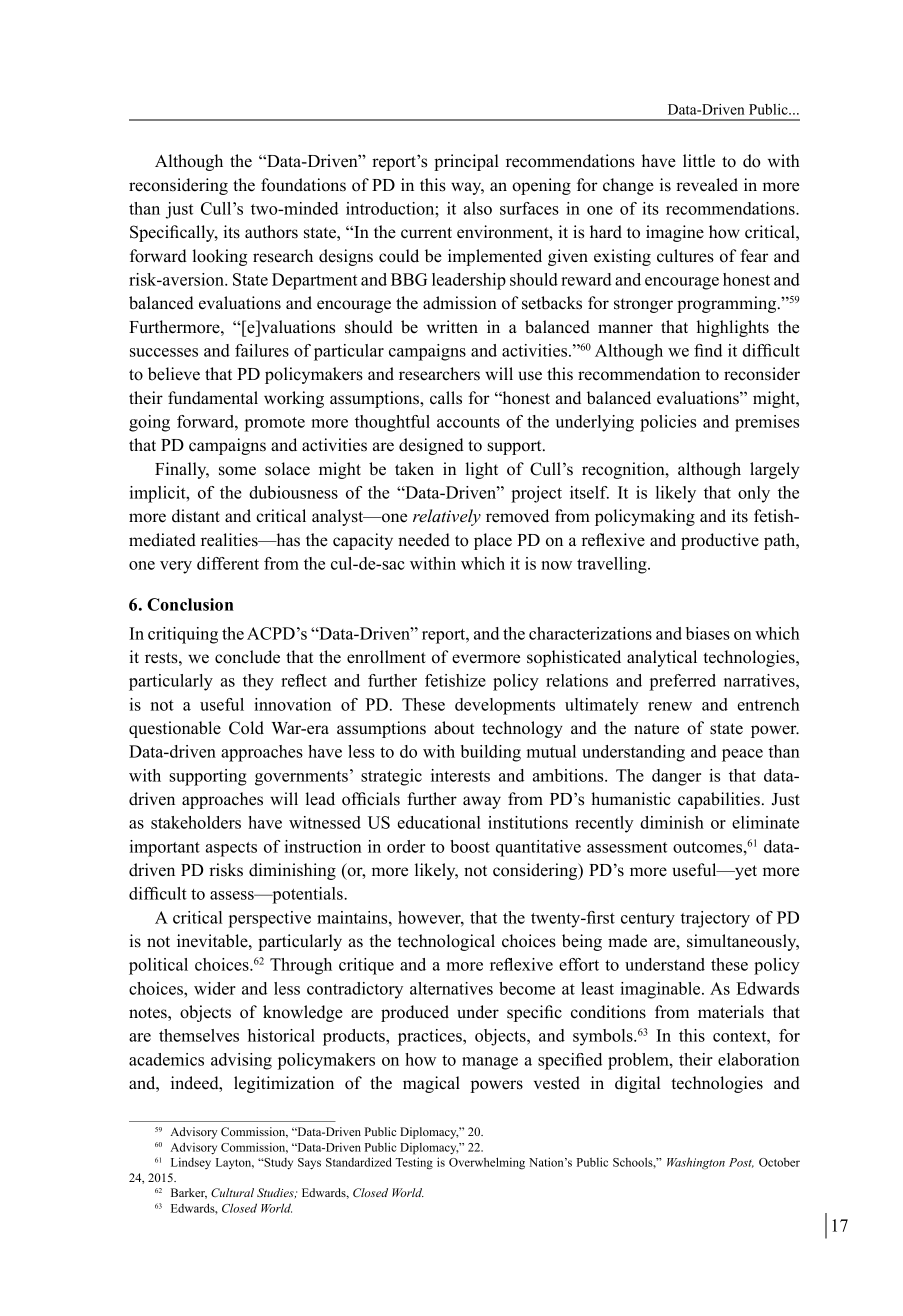  Describe the element at coordinates (231, 849) in the screenshot. I see `aspects` at that location.
